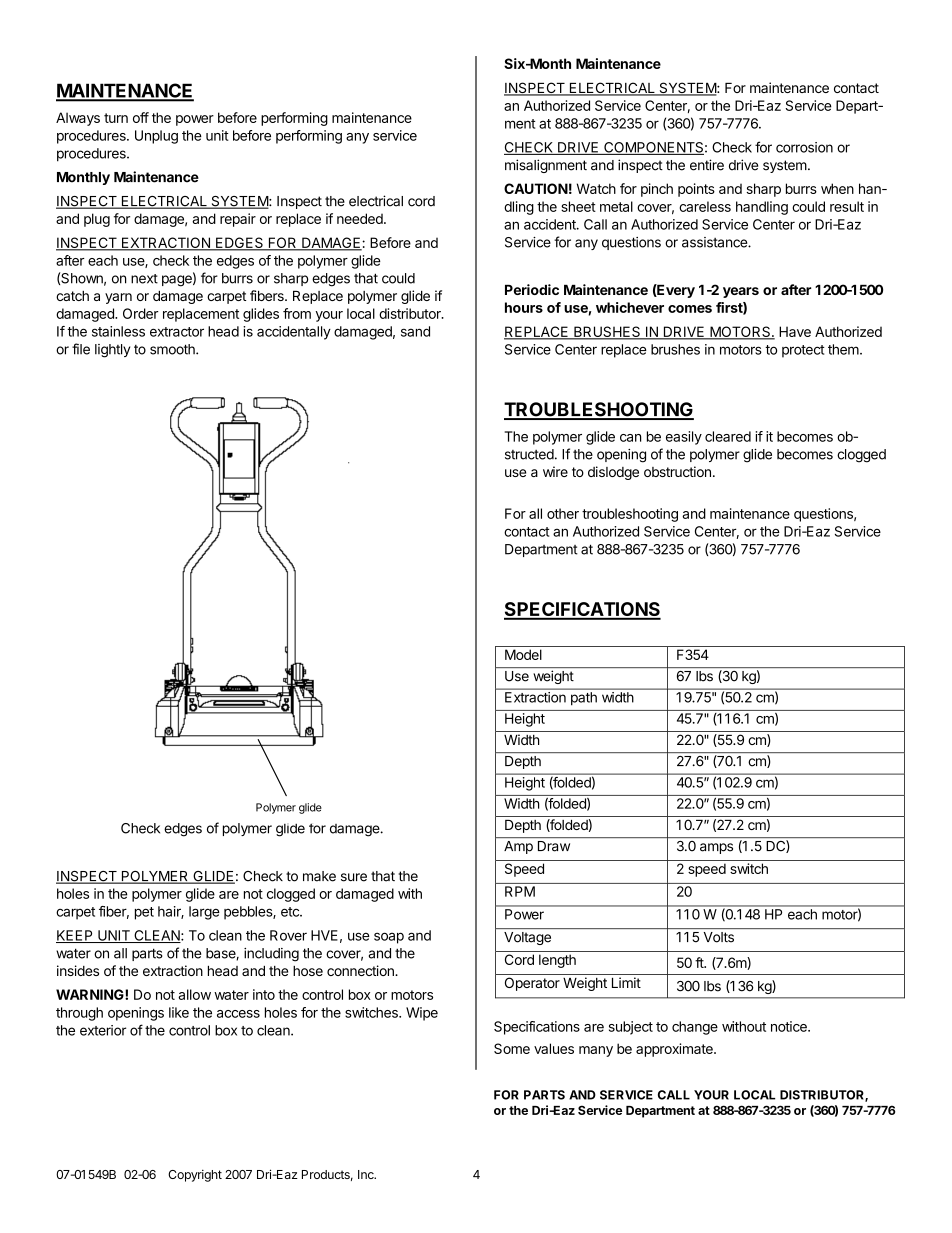 The image size is (952, 1233). What do you see at coordinates (141, 117) in the page?
I see `off` at bounding box center [141, 117].
